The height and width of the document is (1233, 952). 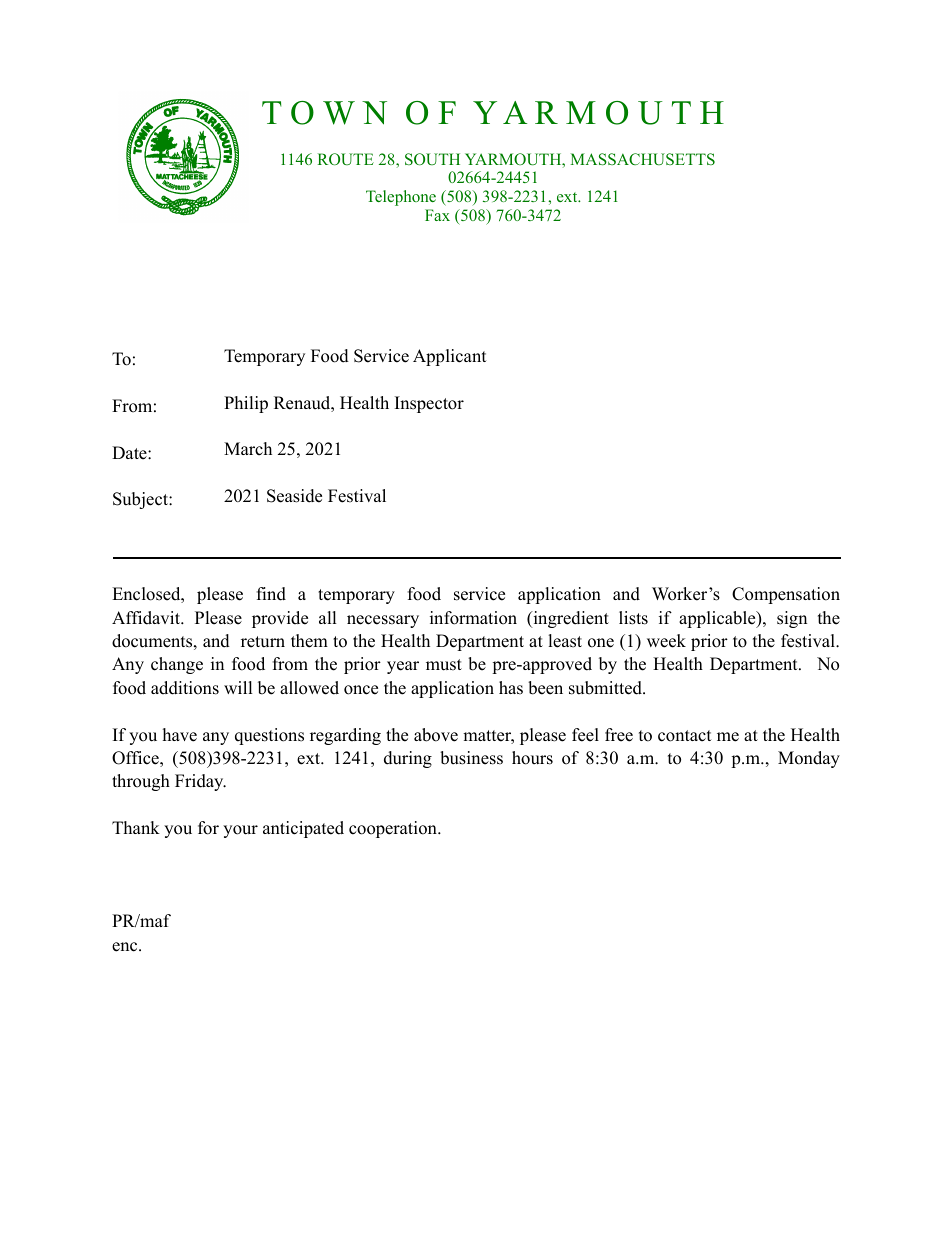 What do you see at coordinates (141, 500) in the document?
I see `Subject` at bounding box center [141, 500].
